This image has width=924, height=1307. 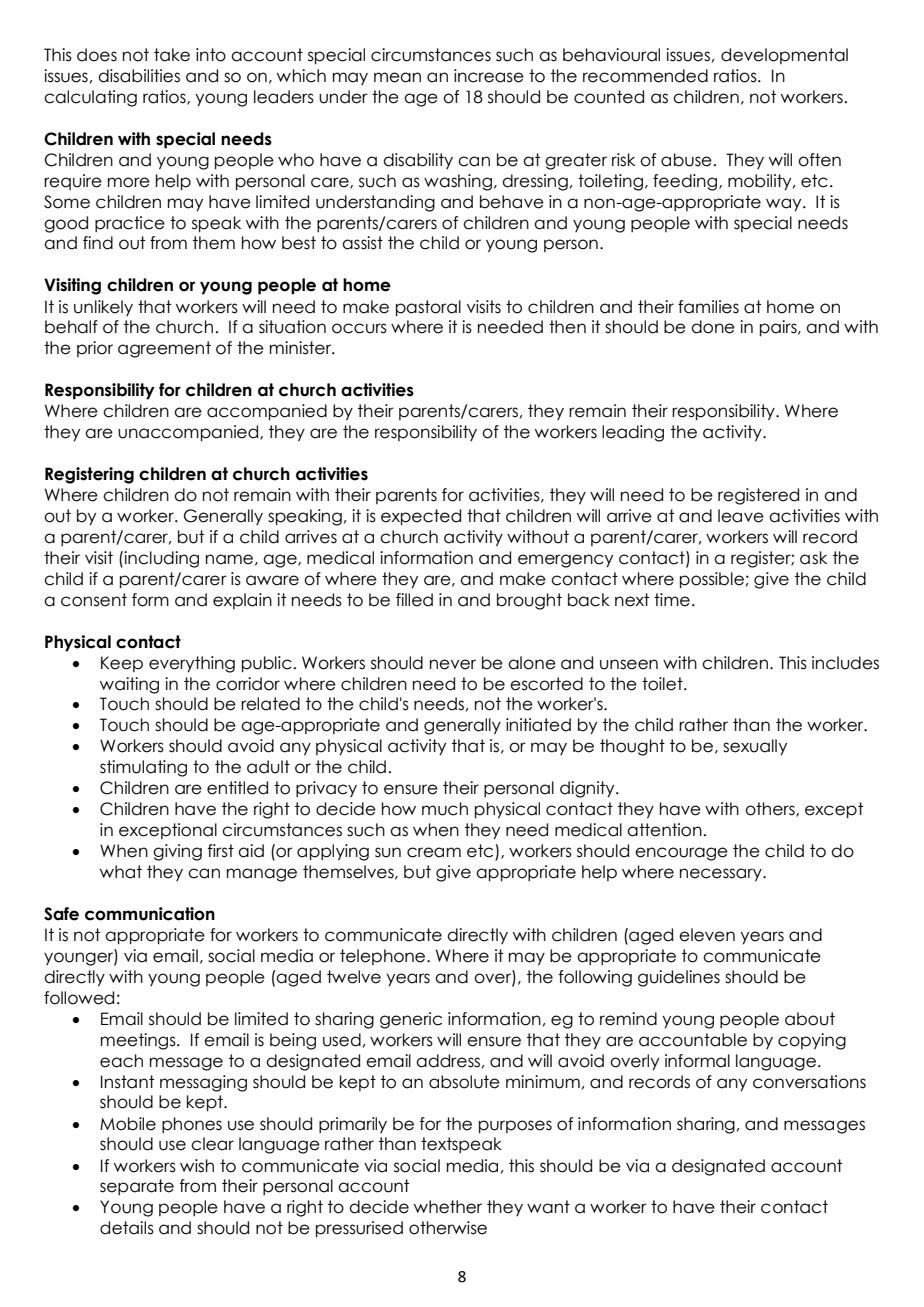 I want to click on disabilities, so click(x=139, y=76).
